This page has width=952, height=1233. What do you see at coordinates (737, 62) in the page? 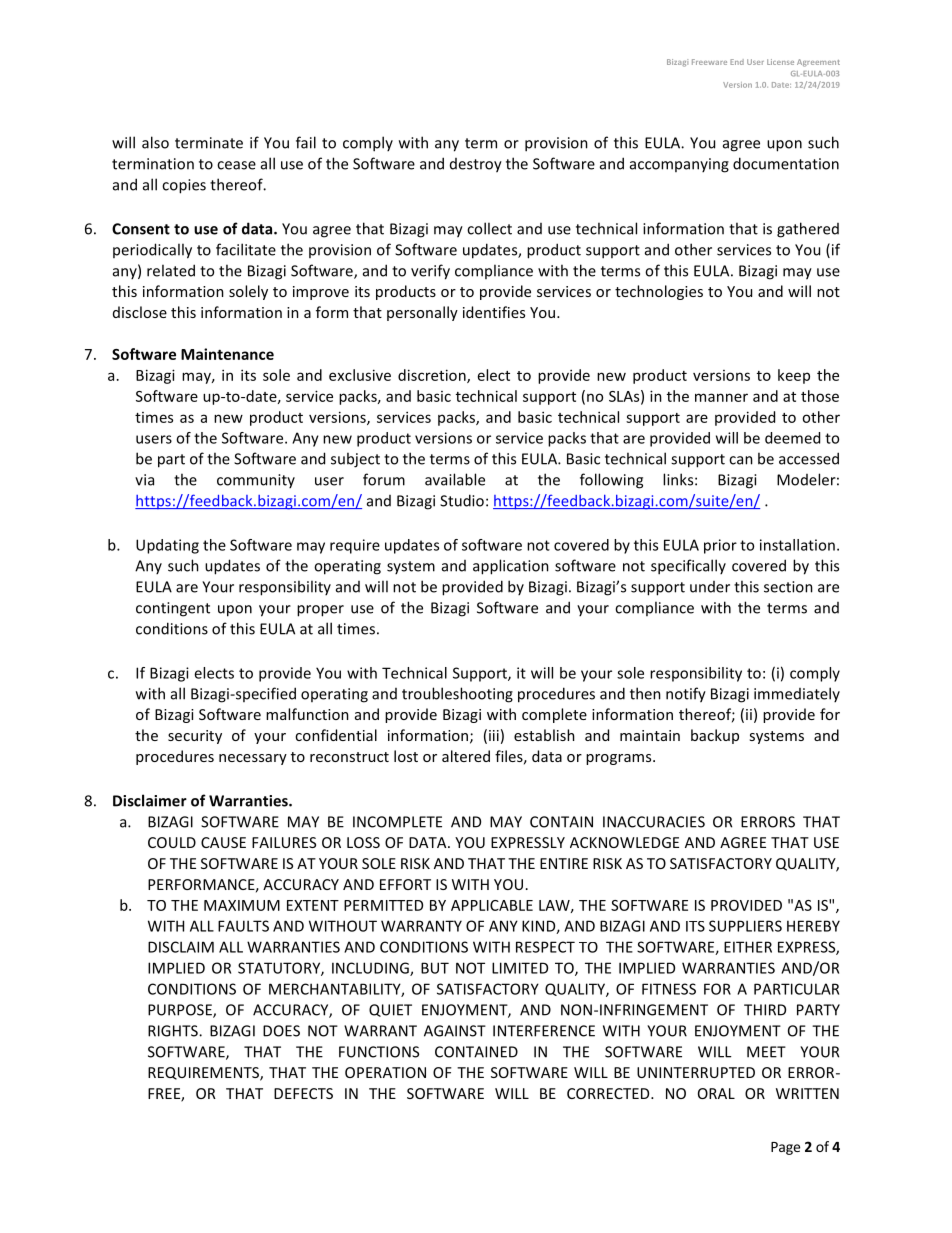
I see `End` at bounding box center [737, 62].
